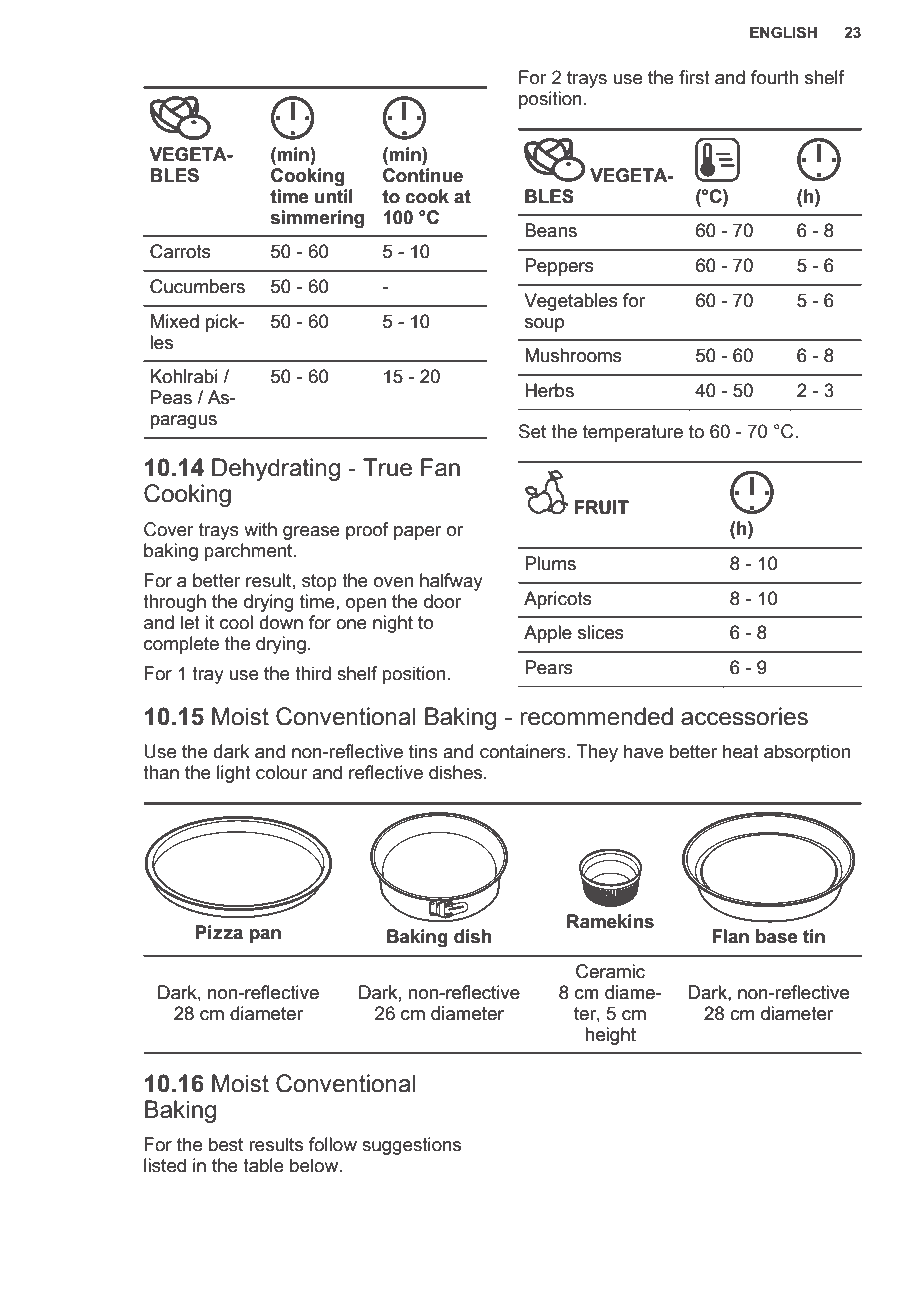 This image has height=1311, width=924. What do you see at coordinates (236, 622) in the image?
I see `cool` at bounding box center [236, 622].
